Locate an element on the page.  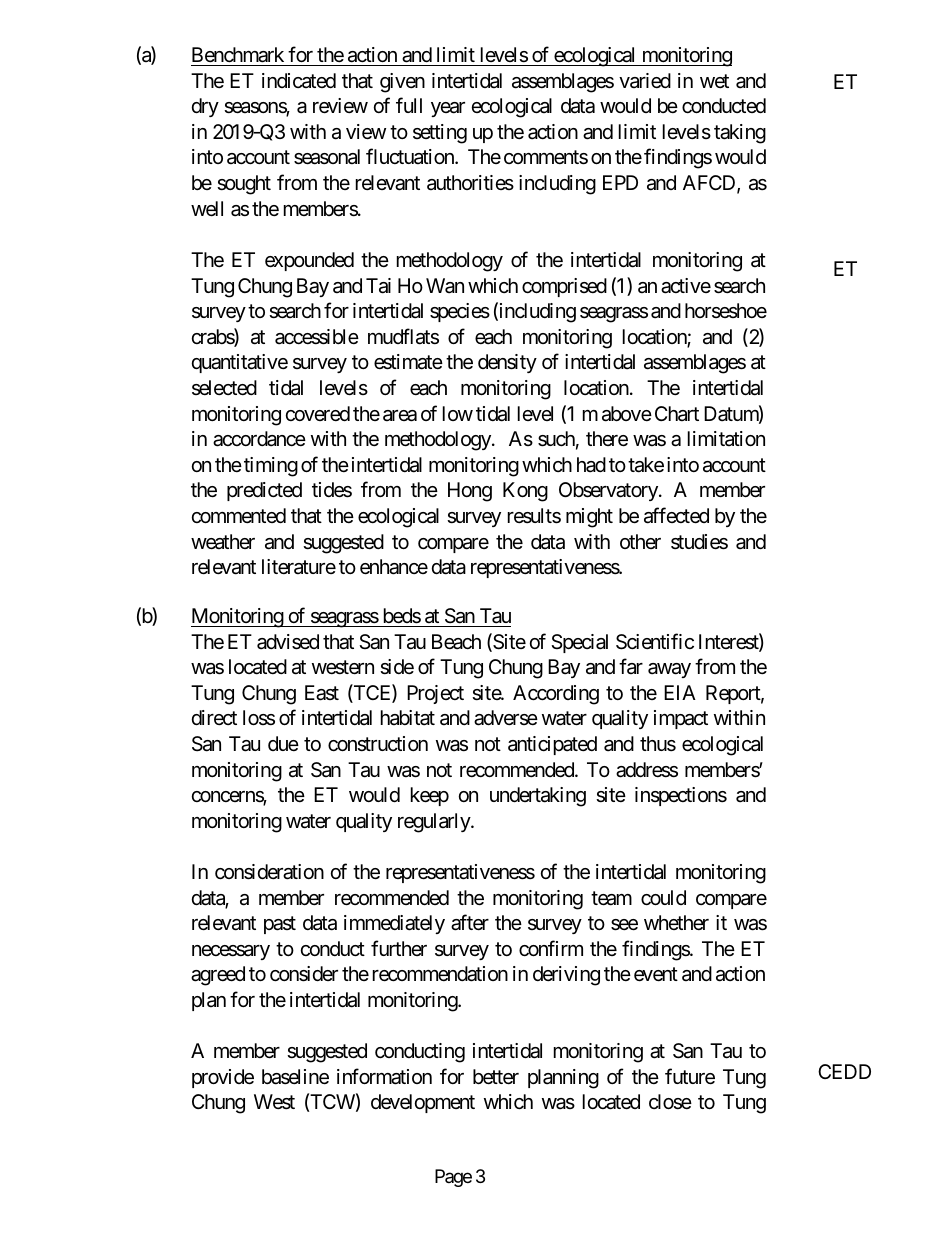
agreed is located at coordinates (218, 976).
